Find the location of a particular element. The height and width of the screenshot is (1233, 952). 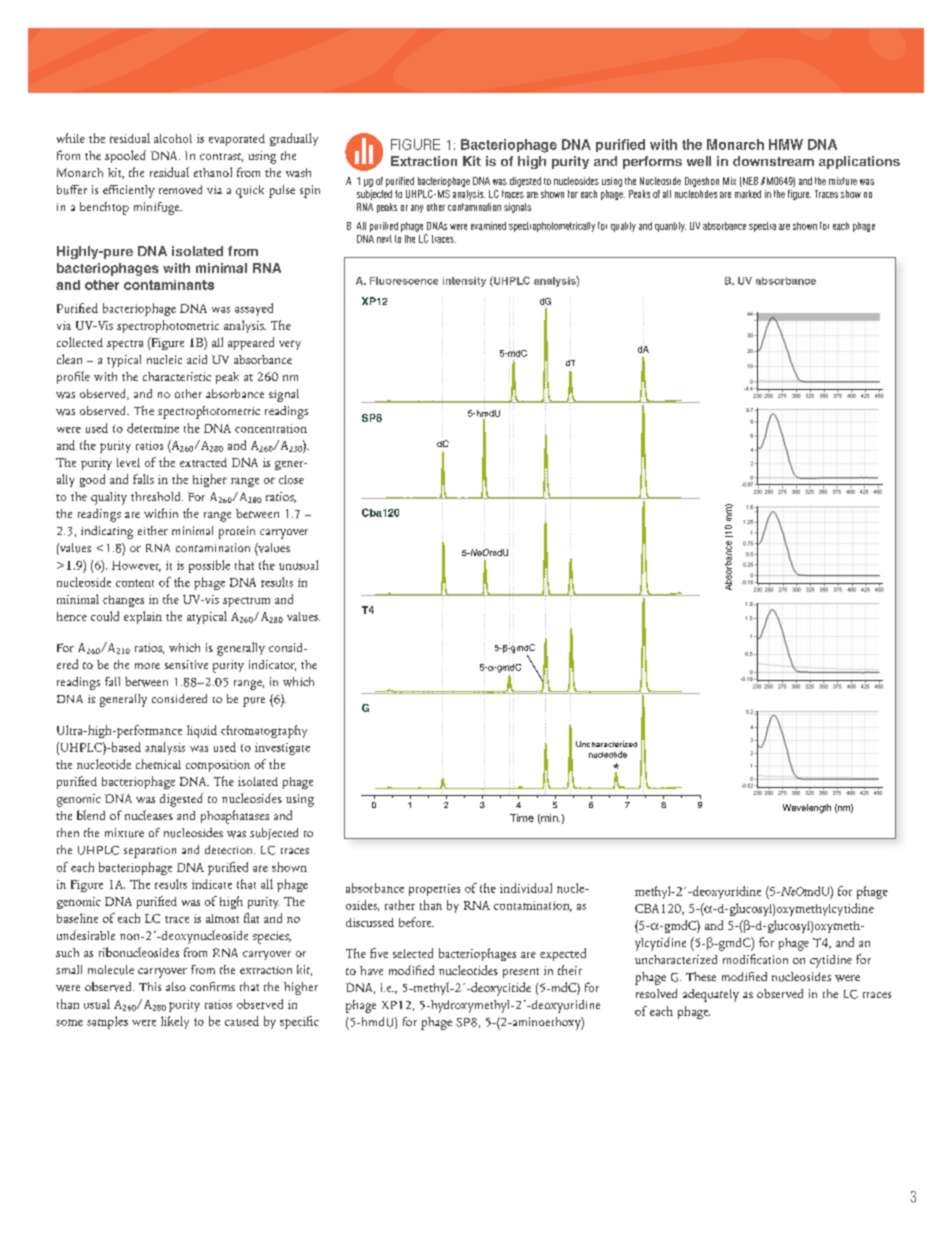

content is located at coordinates (135, 583).
